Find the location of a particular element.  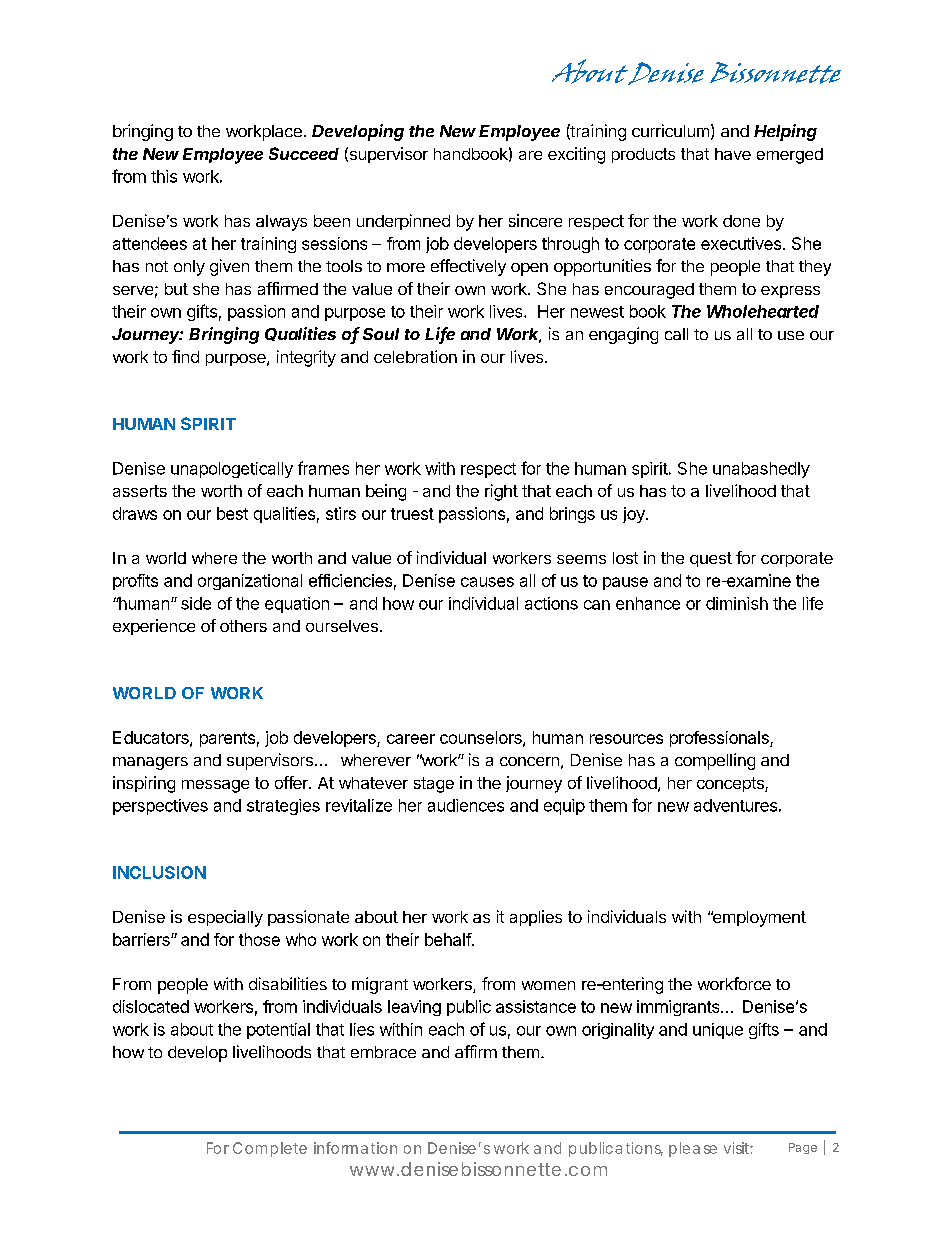

Complete is located at coordinates (270, 1149).
